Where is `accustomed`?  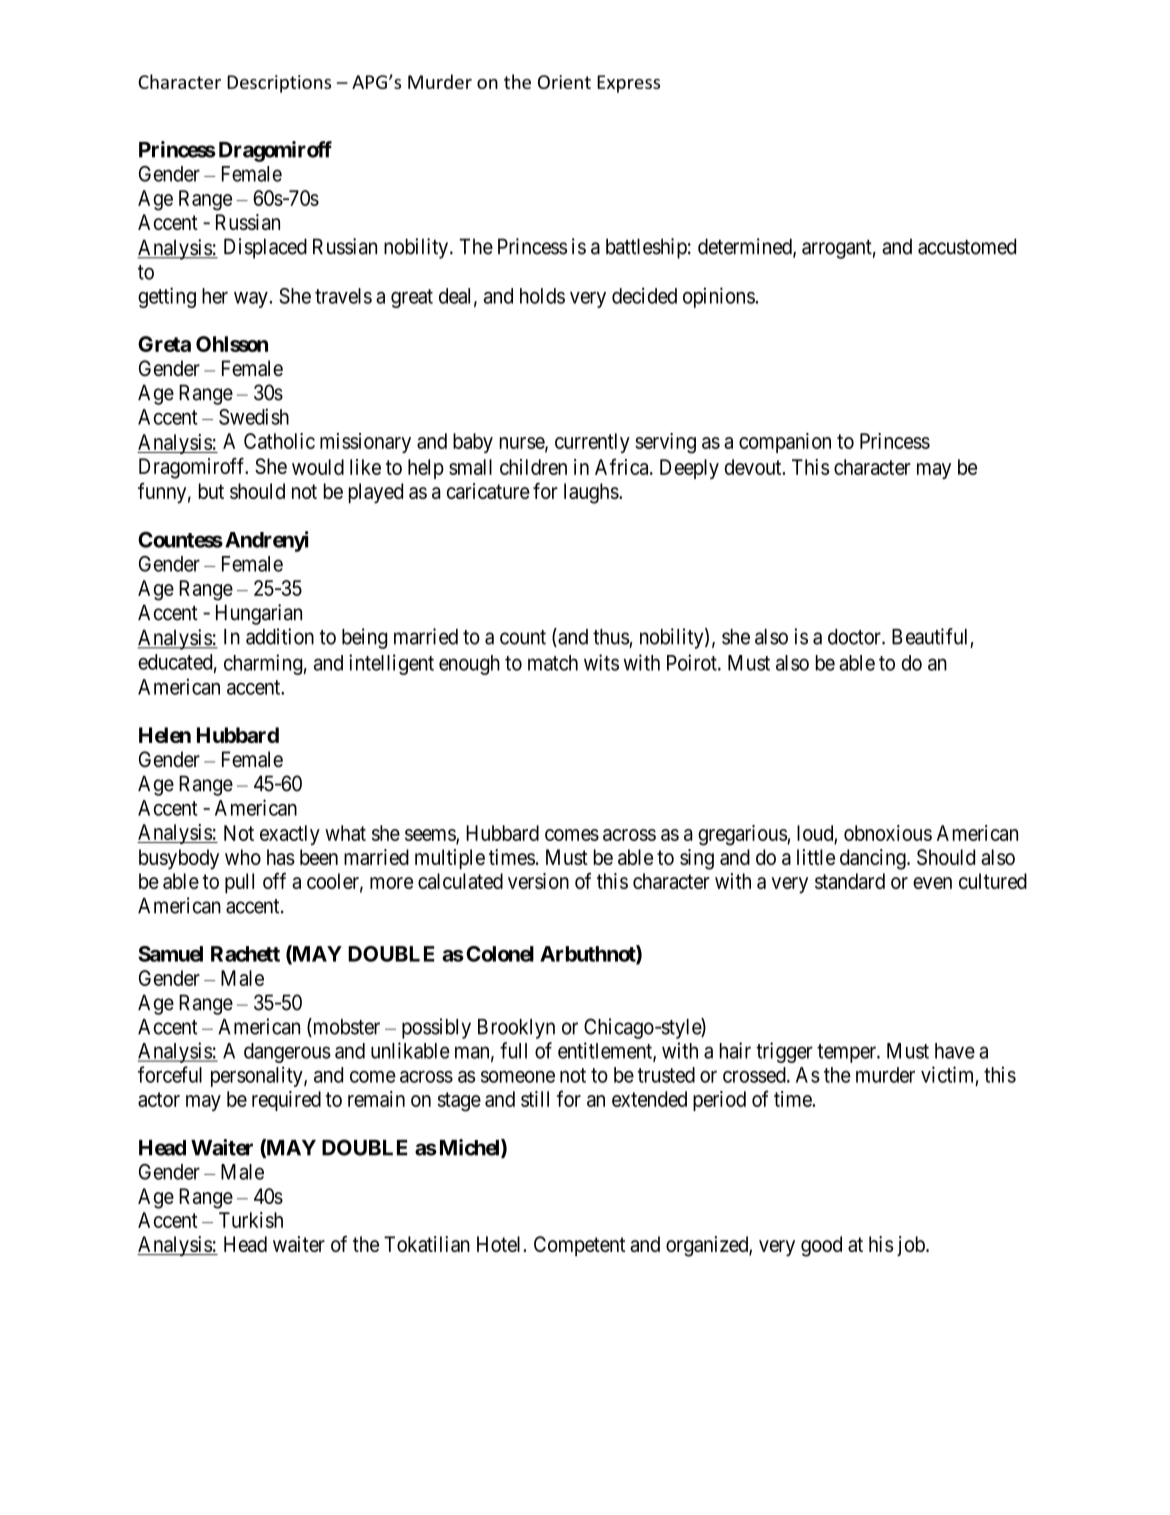
accustomed is located at coordinates (967, 246).
